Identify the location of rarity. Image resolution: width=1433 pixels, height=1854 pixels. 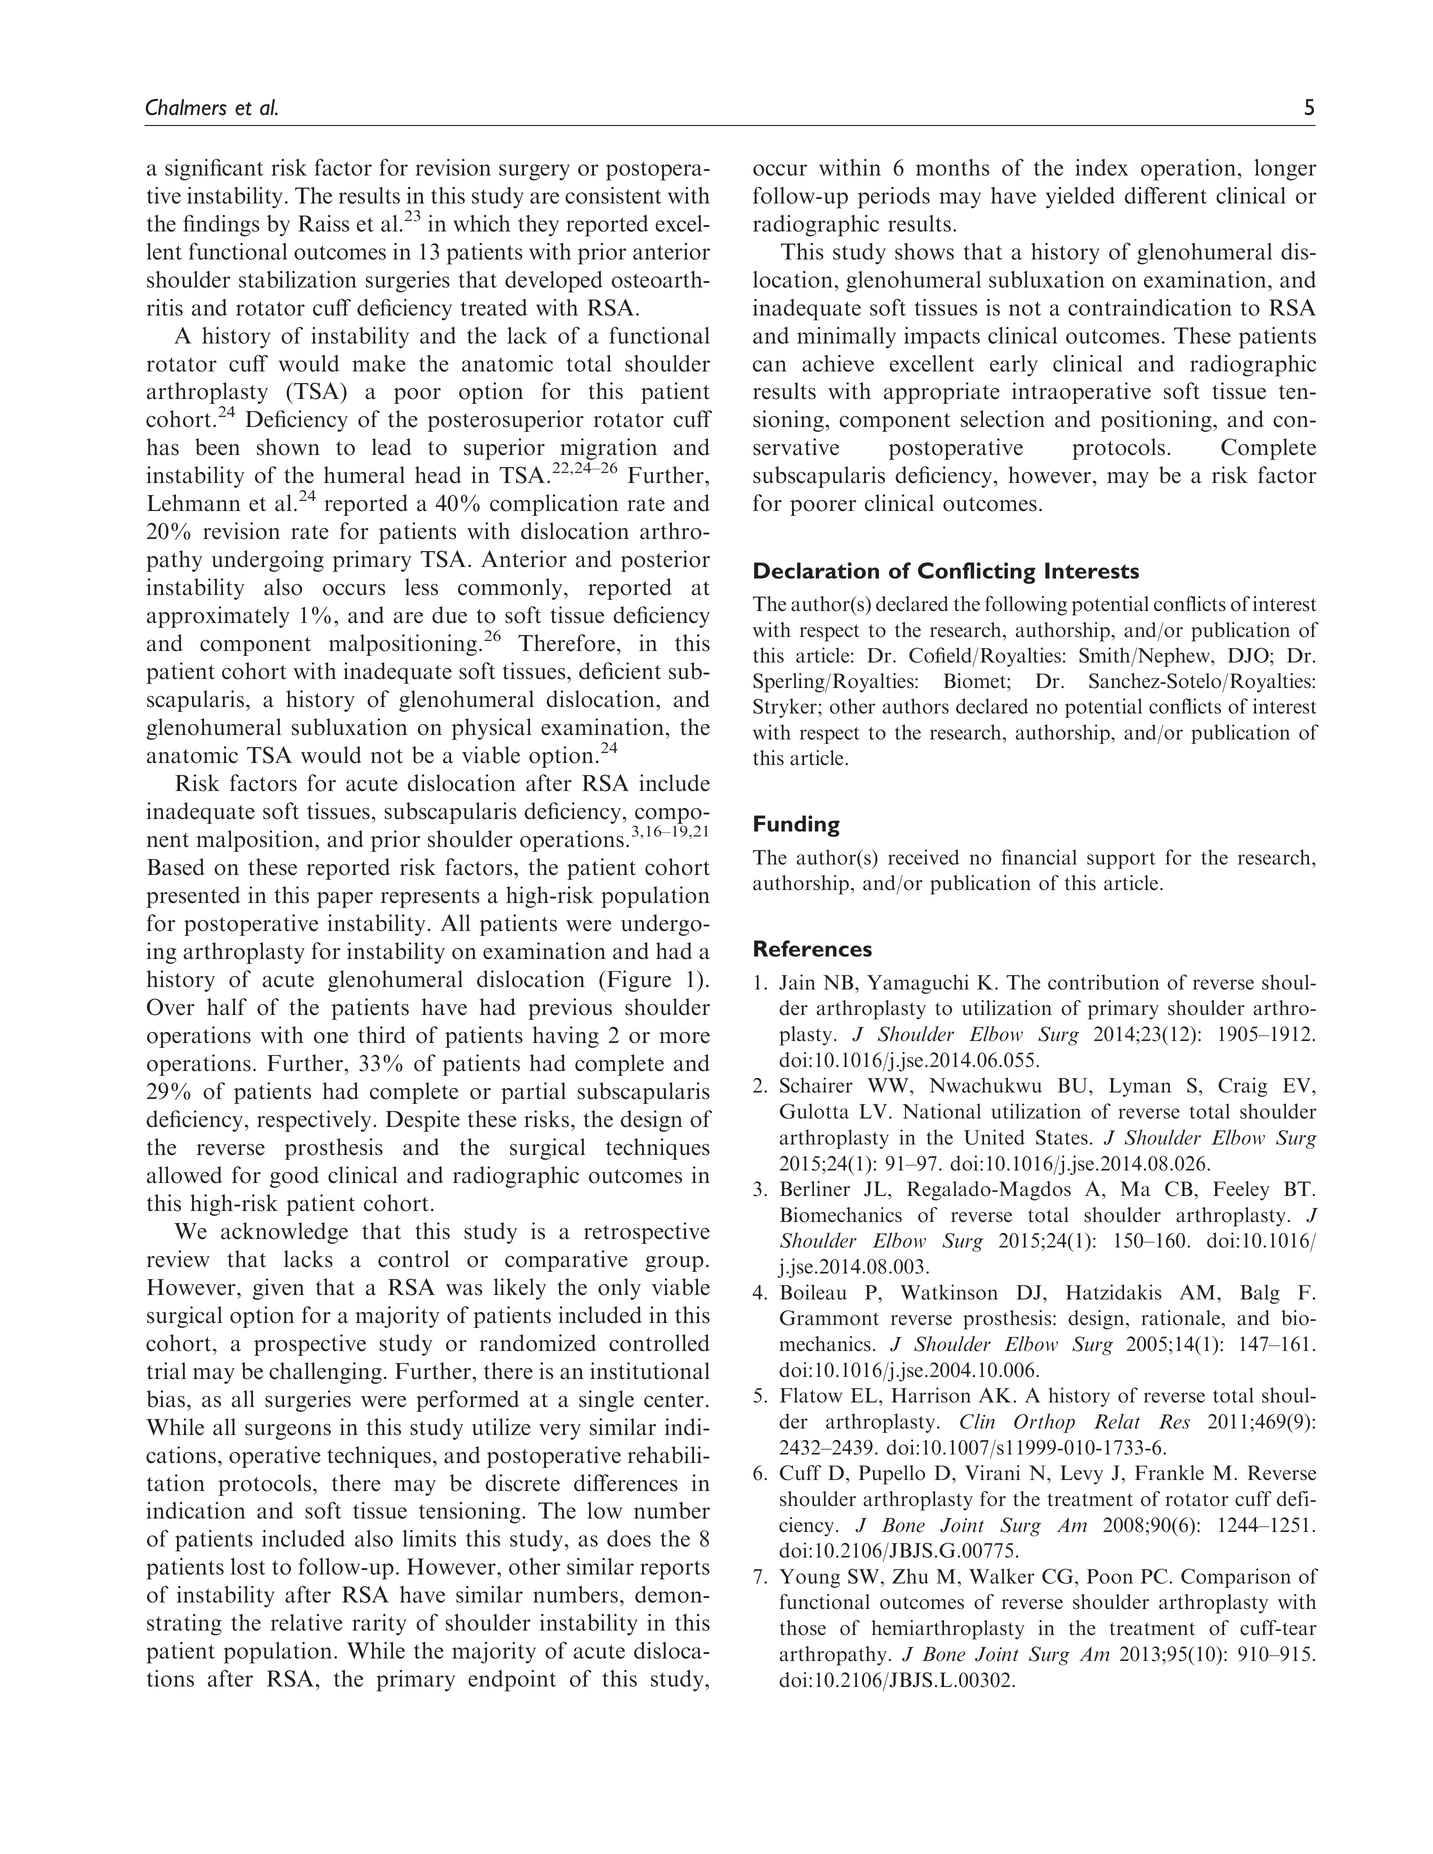
(379, 1625).
